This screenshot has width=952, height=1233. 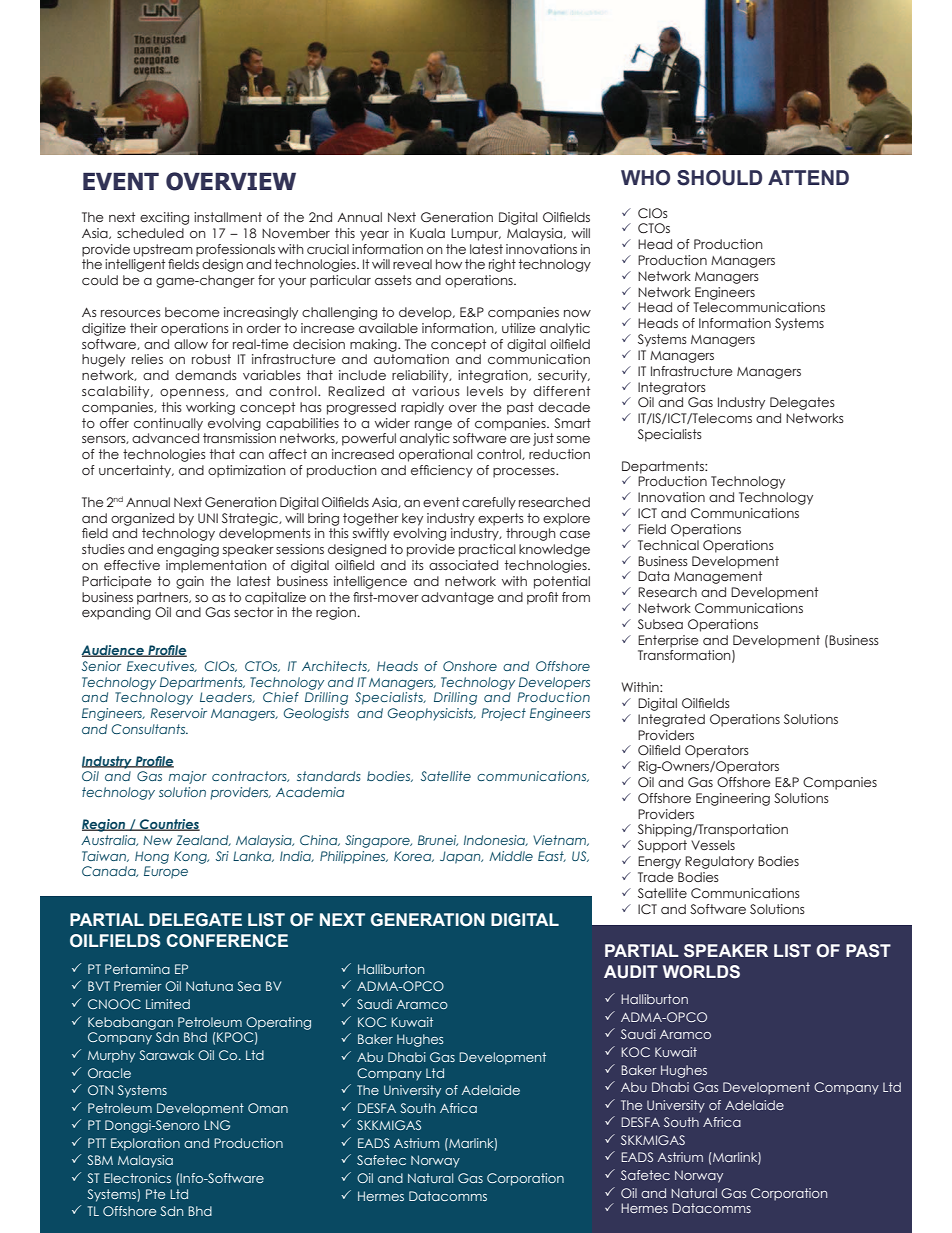 I want to click on Kuala, so click(x=427, y=233).
